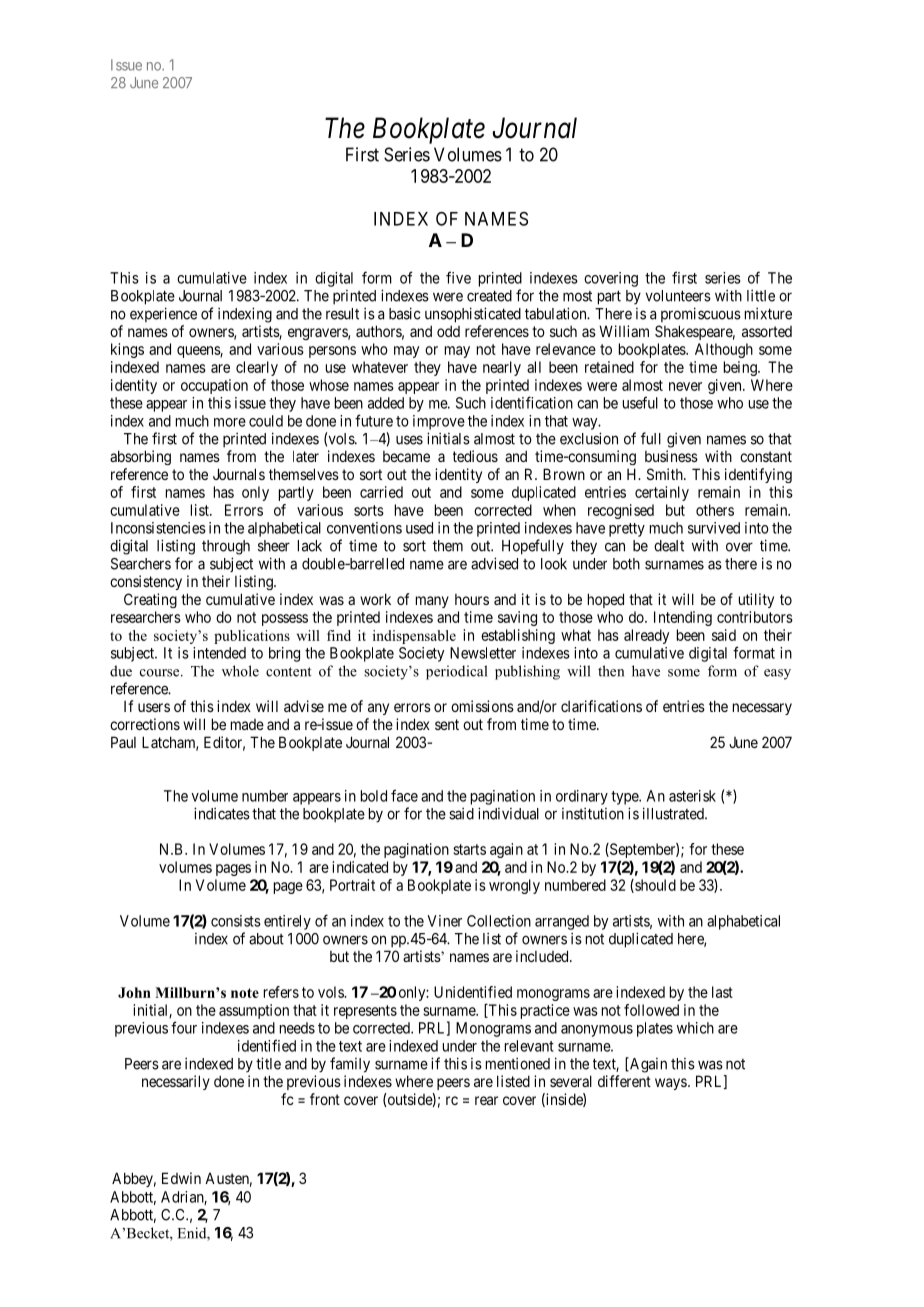 This screenshot has width=924, height=1307. Describe the element at coordinates (473, 315) in the screenshot. I see `unsophisticated` at that location.
